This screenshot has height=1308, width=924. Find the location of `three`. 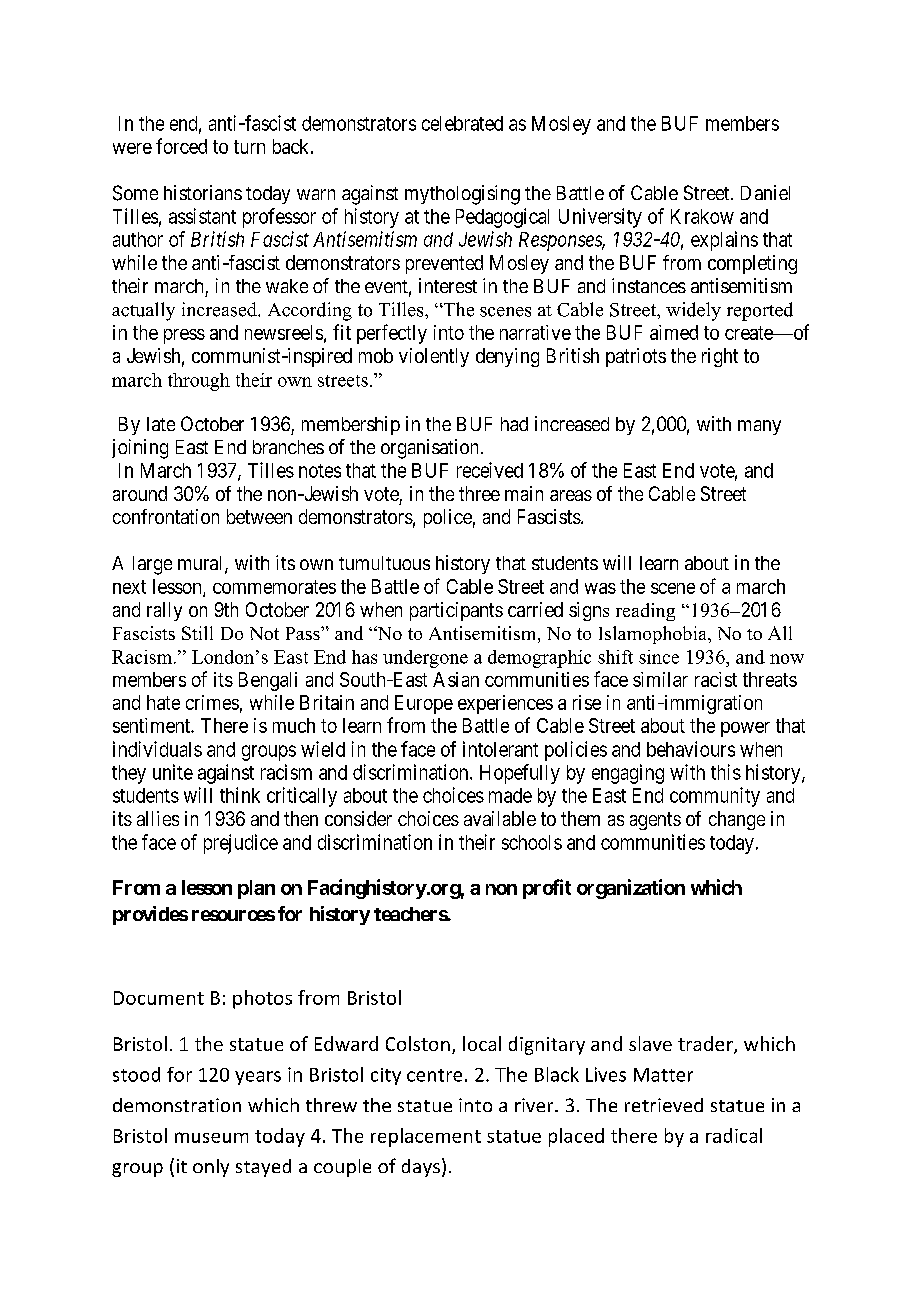

three is located at coordinates (479, 493).
